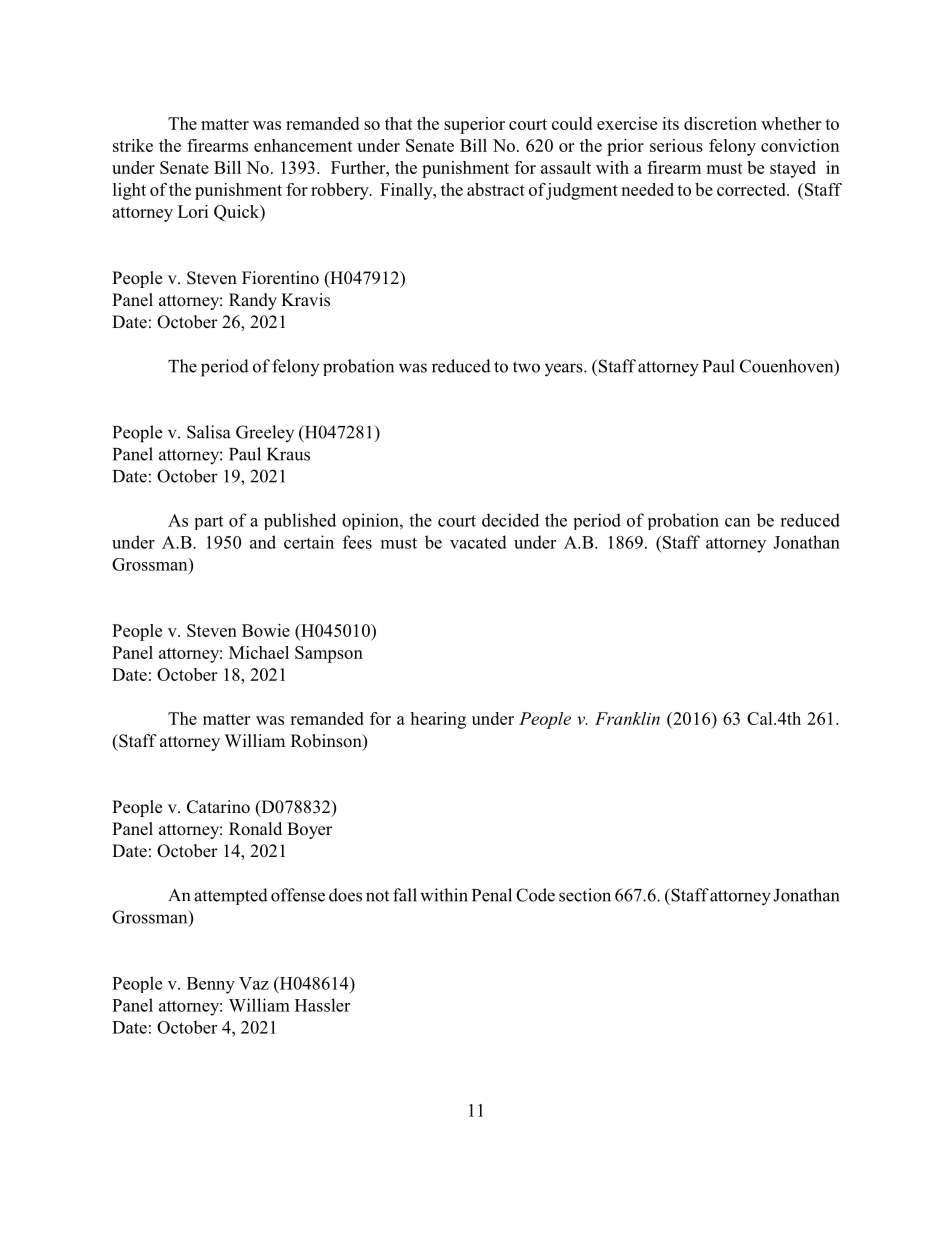  What do you see at coordinates (627, 718) in the page?
I see `Franklin` at bounding box center [627, 718].
